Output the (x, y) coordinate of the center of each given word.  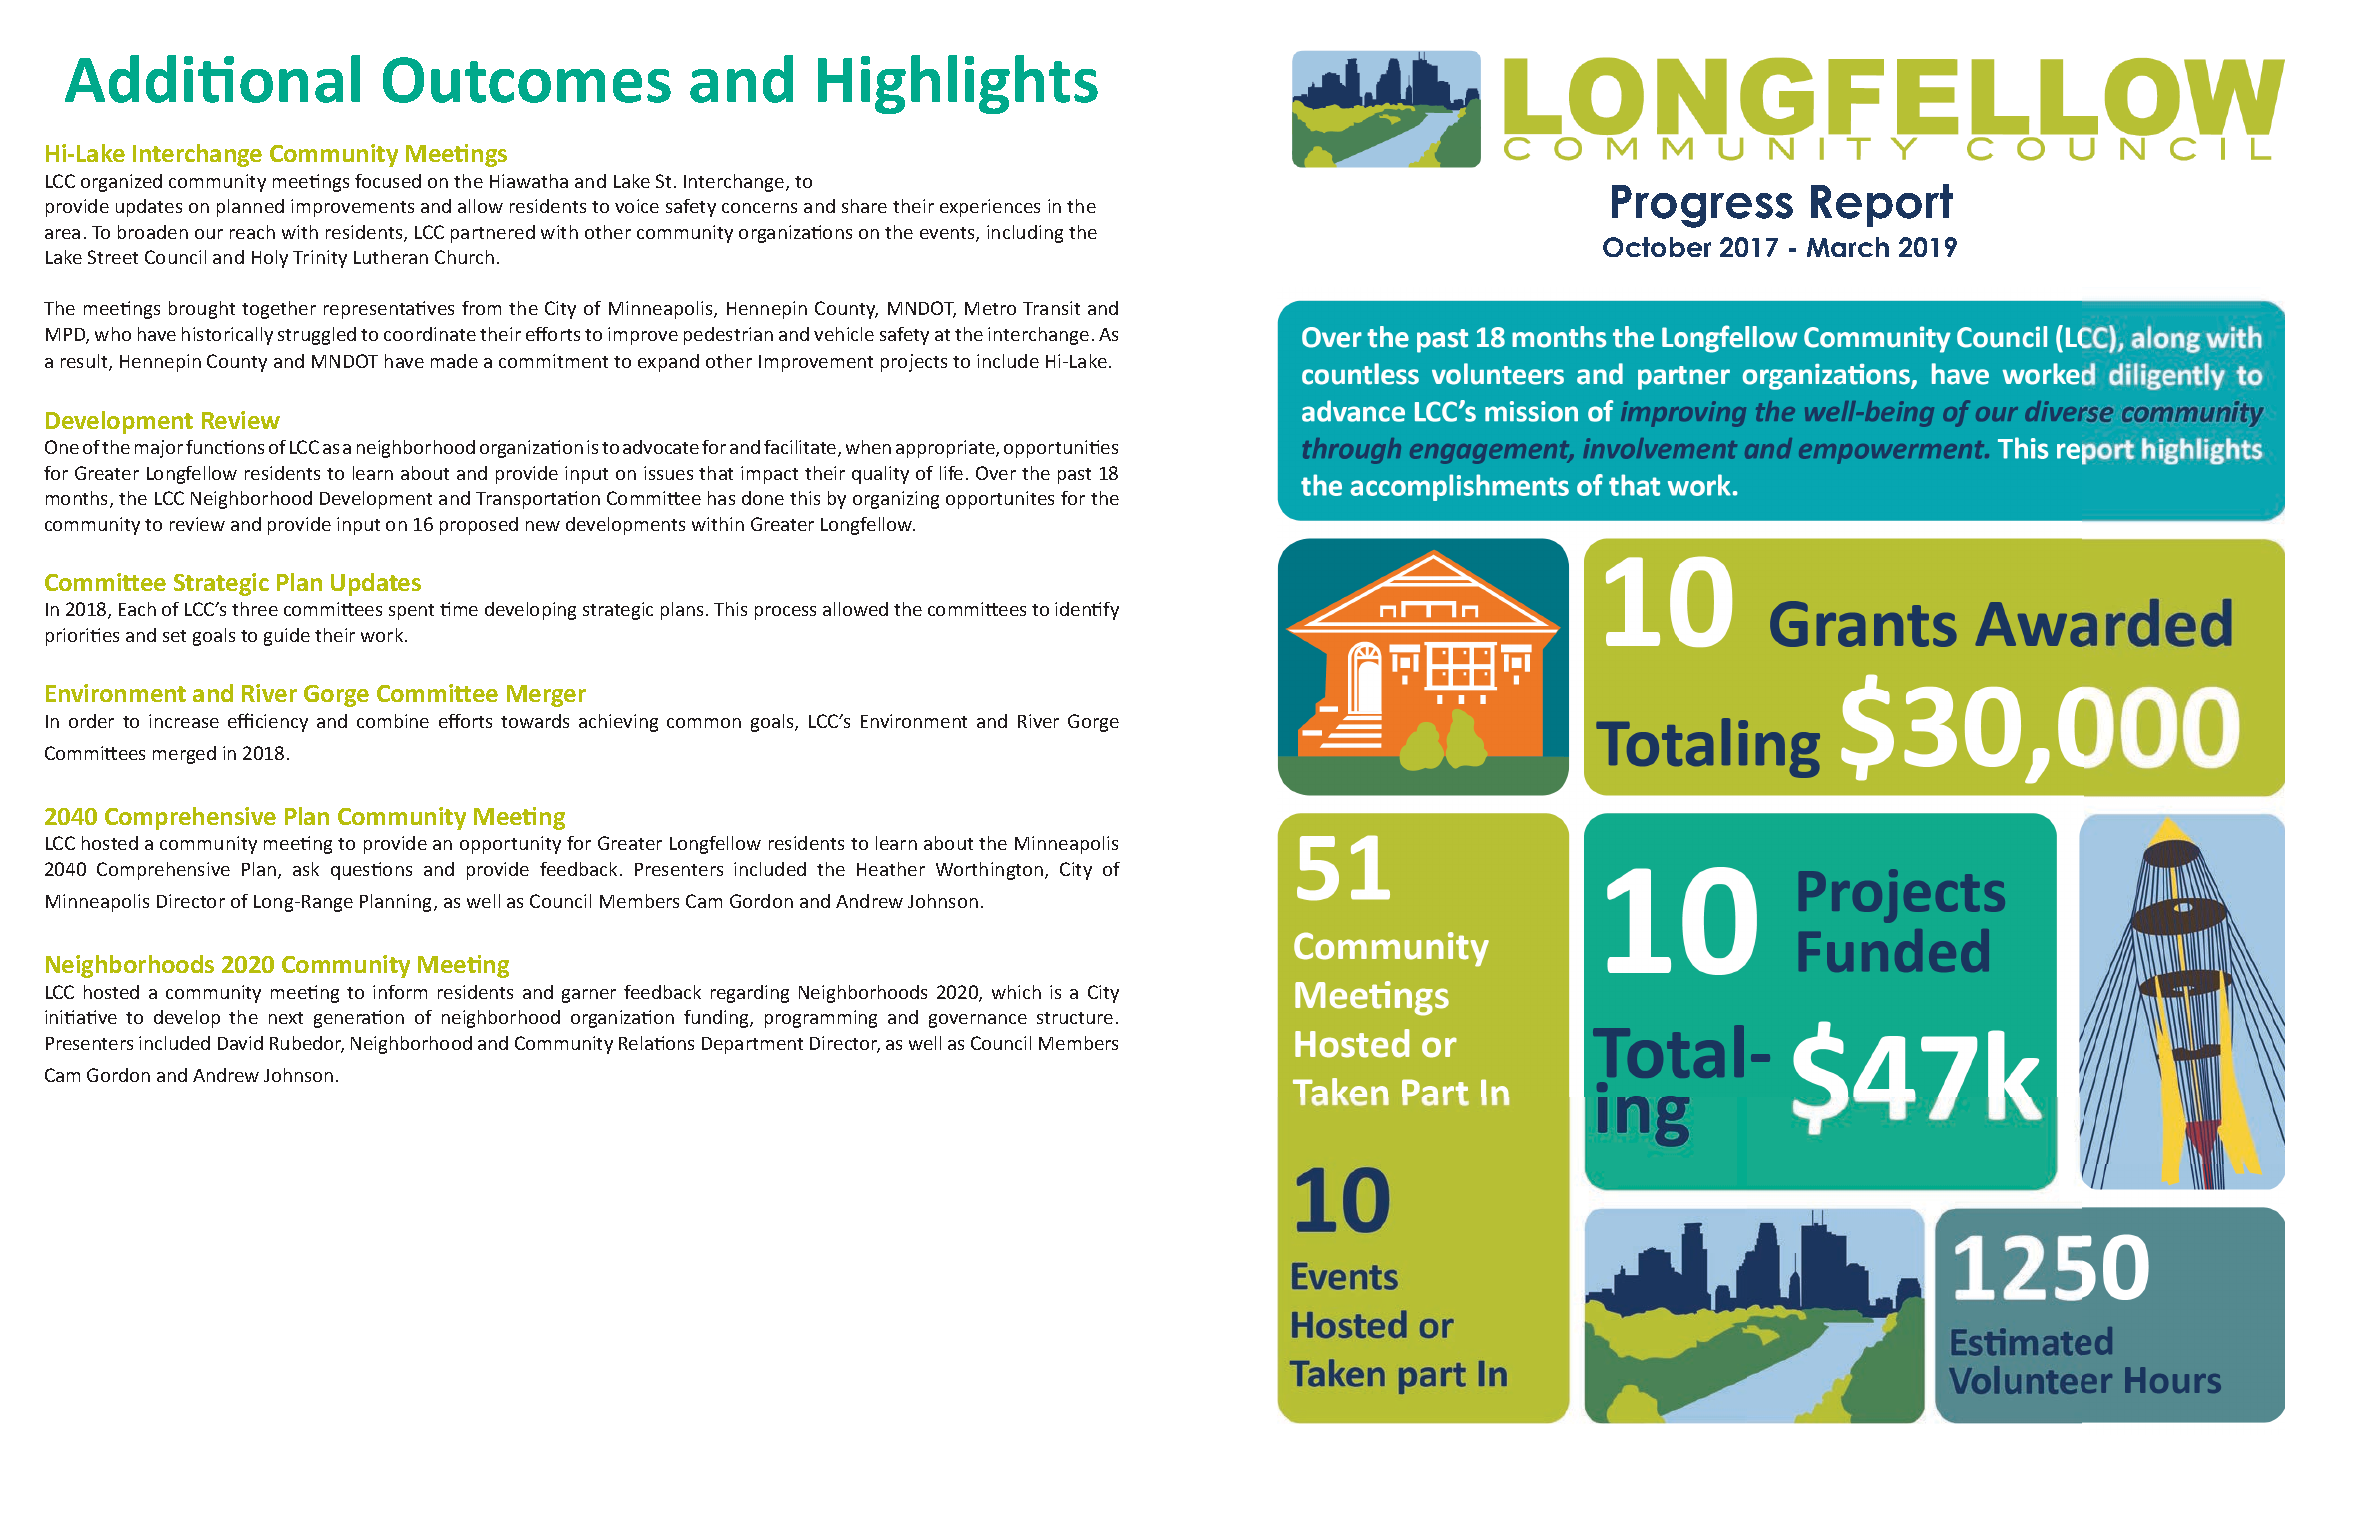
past (1074, 476)
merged (184, 755)
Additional (212, 79)
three (255, 609)
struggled (317, 336)
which (1016, 992)
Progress (1702, 206)
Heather (891, 869)
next (286, 1018)
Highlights (958, 84)
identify (1087, 611)
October (1657, 247)
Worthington (991, 871)
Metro (990, 308)
